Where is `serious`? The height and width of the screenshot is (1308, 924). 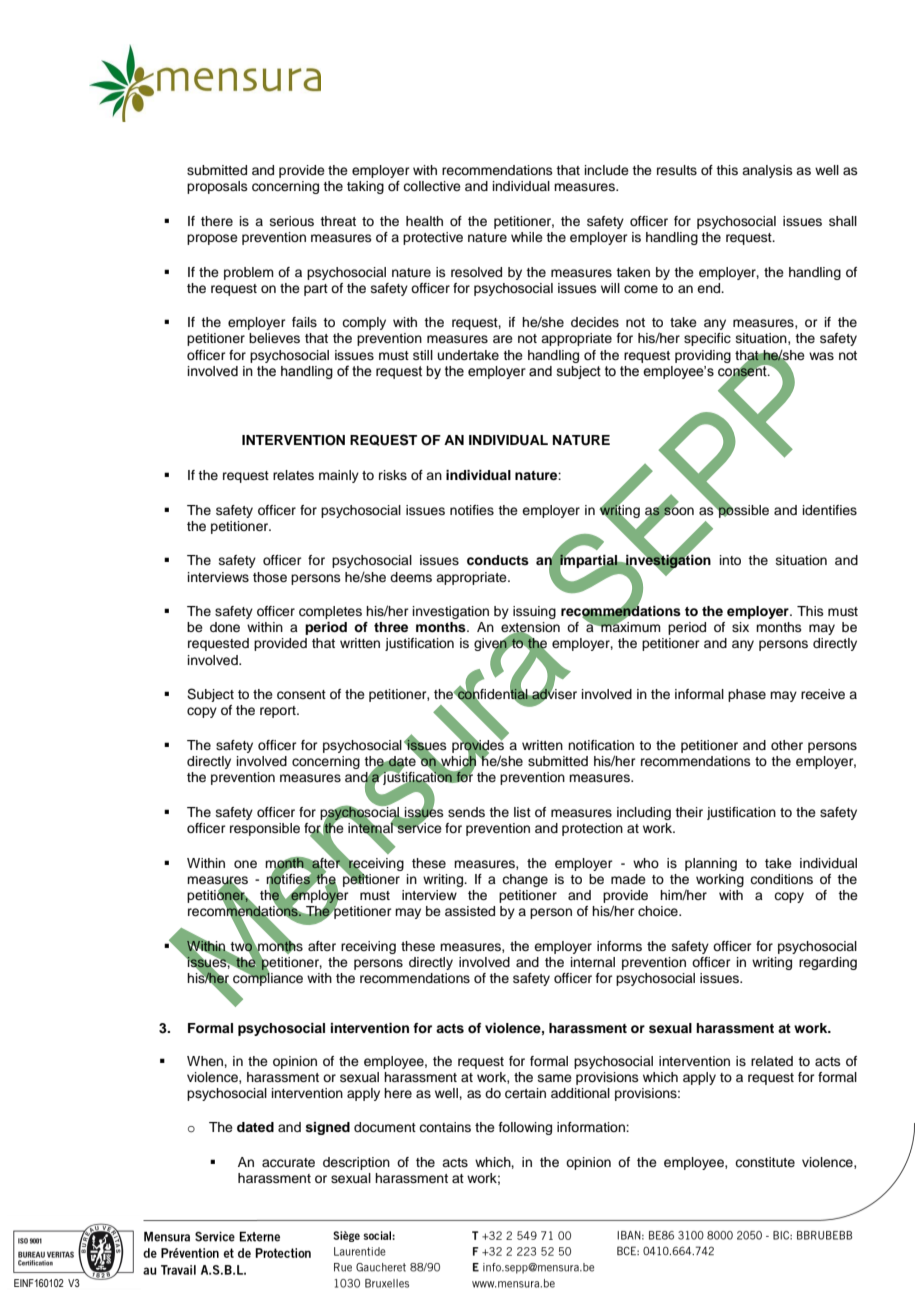 serious is located at coordinates (292, 221).
